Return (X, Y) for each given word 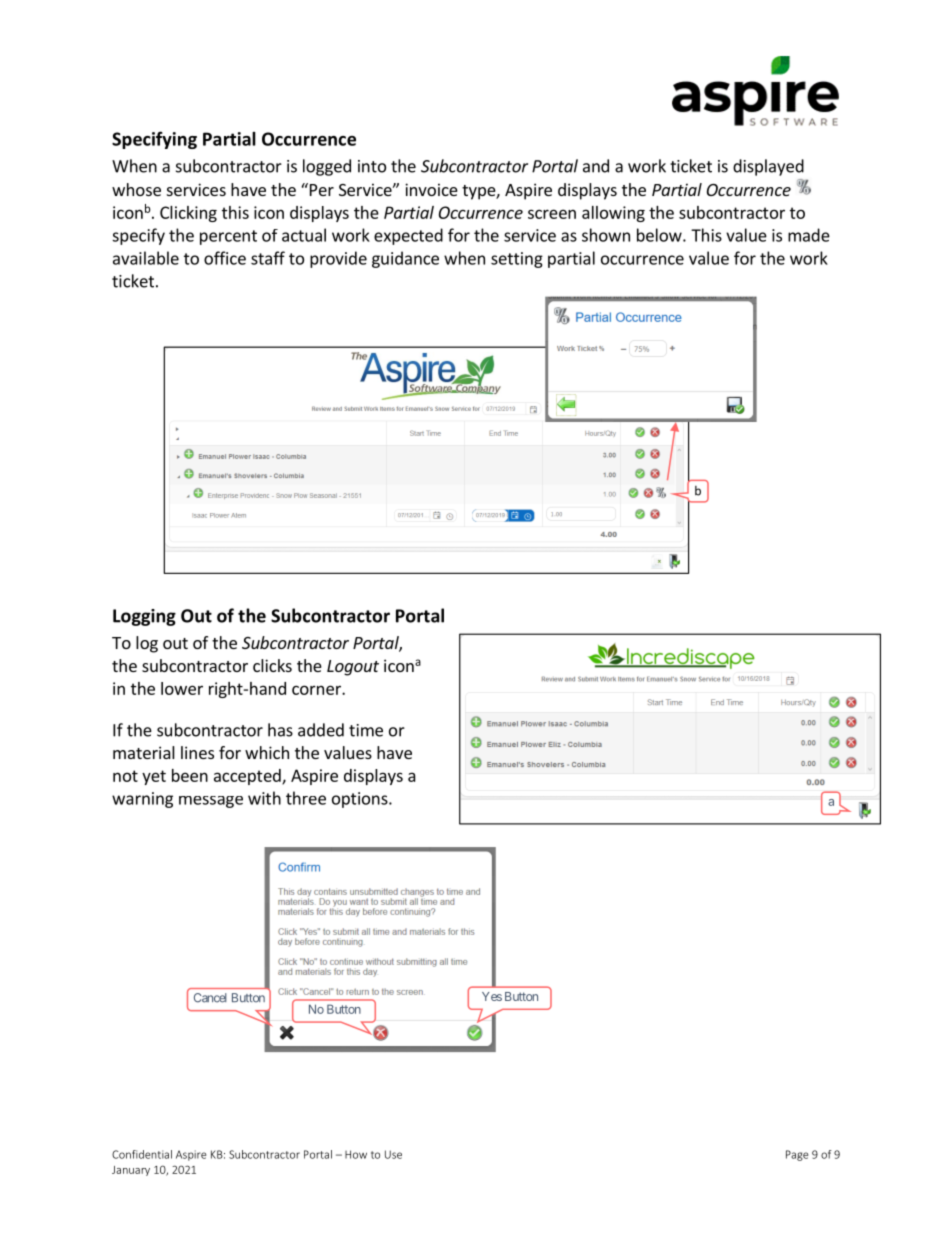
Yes (492, 996)
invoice (431, 189)
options (361, 800)
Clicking (188, 214)
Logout (353, 668)
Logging (144, 617)
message (211, 802)
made (809, 235)
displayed (768, 167)
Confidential (142, 1154)
